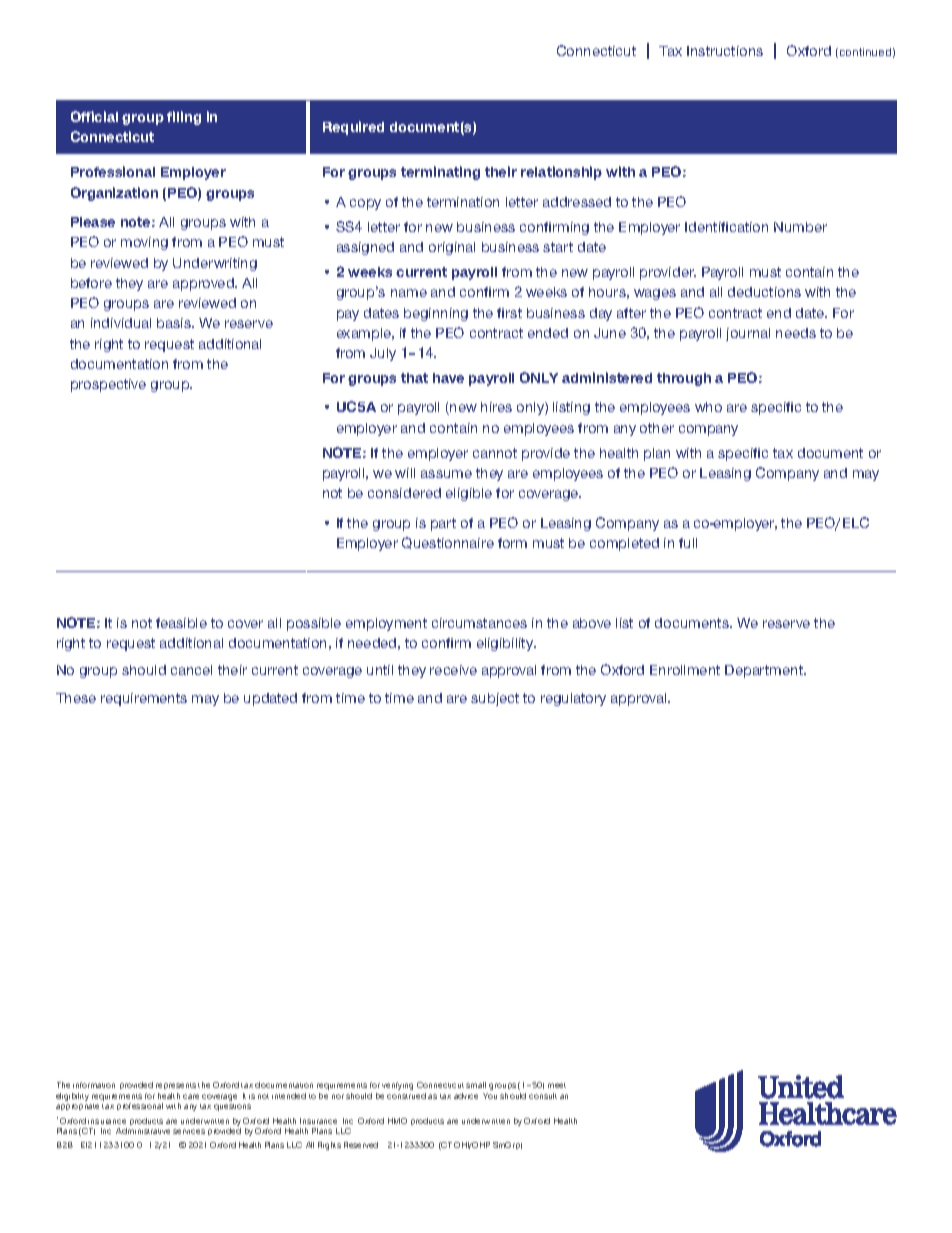 The height and width of the document is (1233, 952). Describe the element at coordinates (353, 128) in the document. I see `Required` at that location.
